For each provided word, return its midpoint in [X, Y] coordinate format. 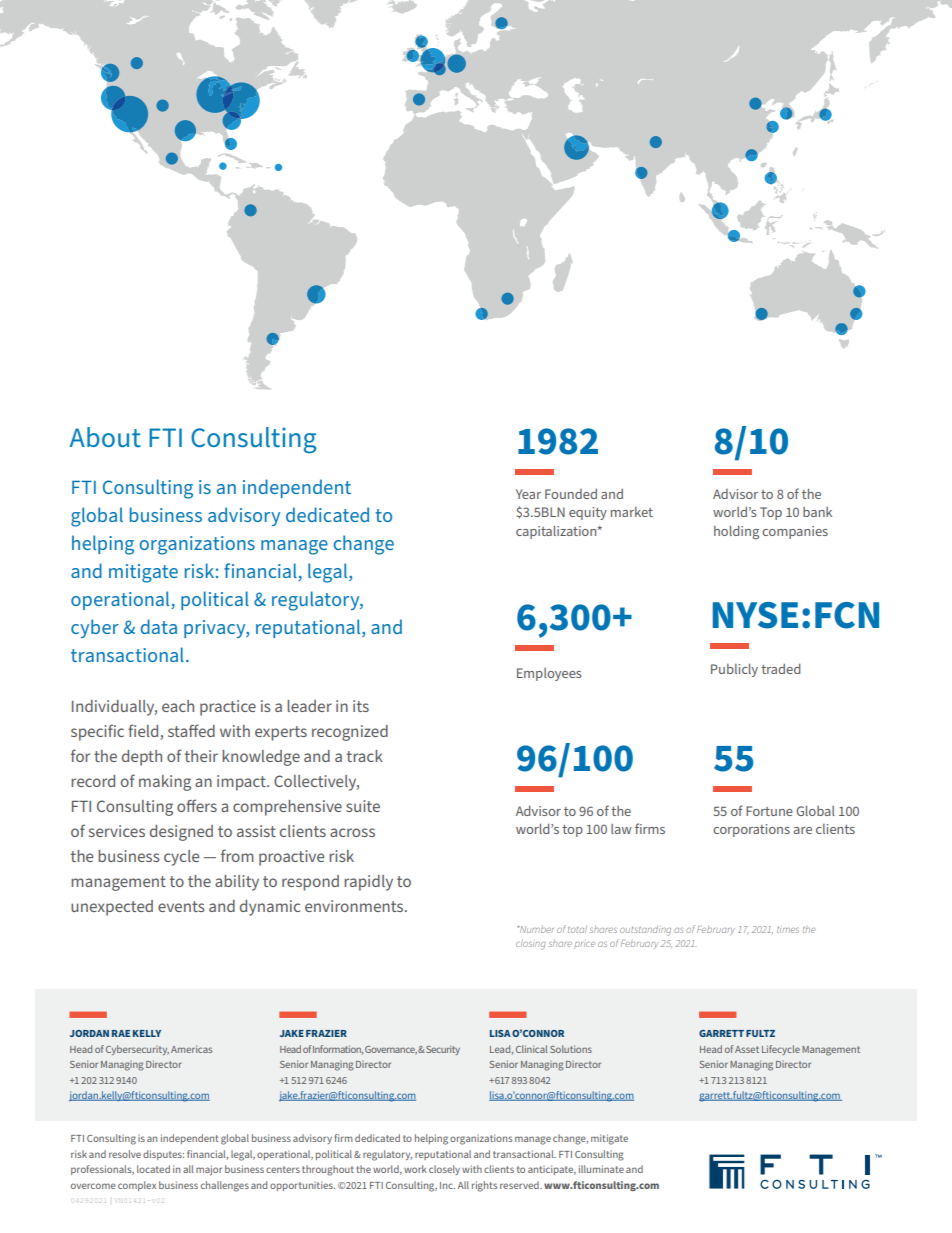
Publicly [734, 670]
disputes [163, 1155]
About [105, 437]
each [178, 706]
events [181, 906]
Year [528, 494]
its [361, 706]
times [788, 929]
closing [531, 944]
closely [444, 1170]
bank [817, 512]
